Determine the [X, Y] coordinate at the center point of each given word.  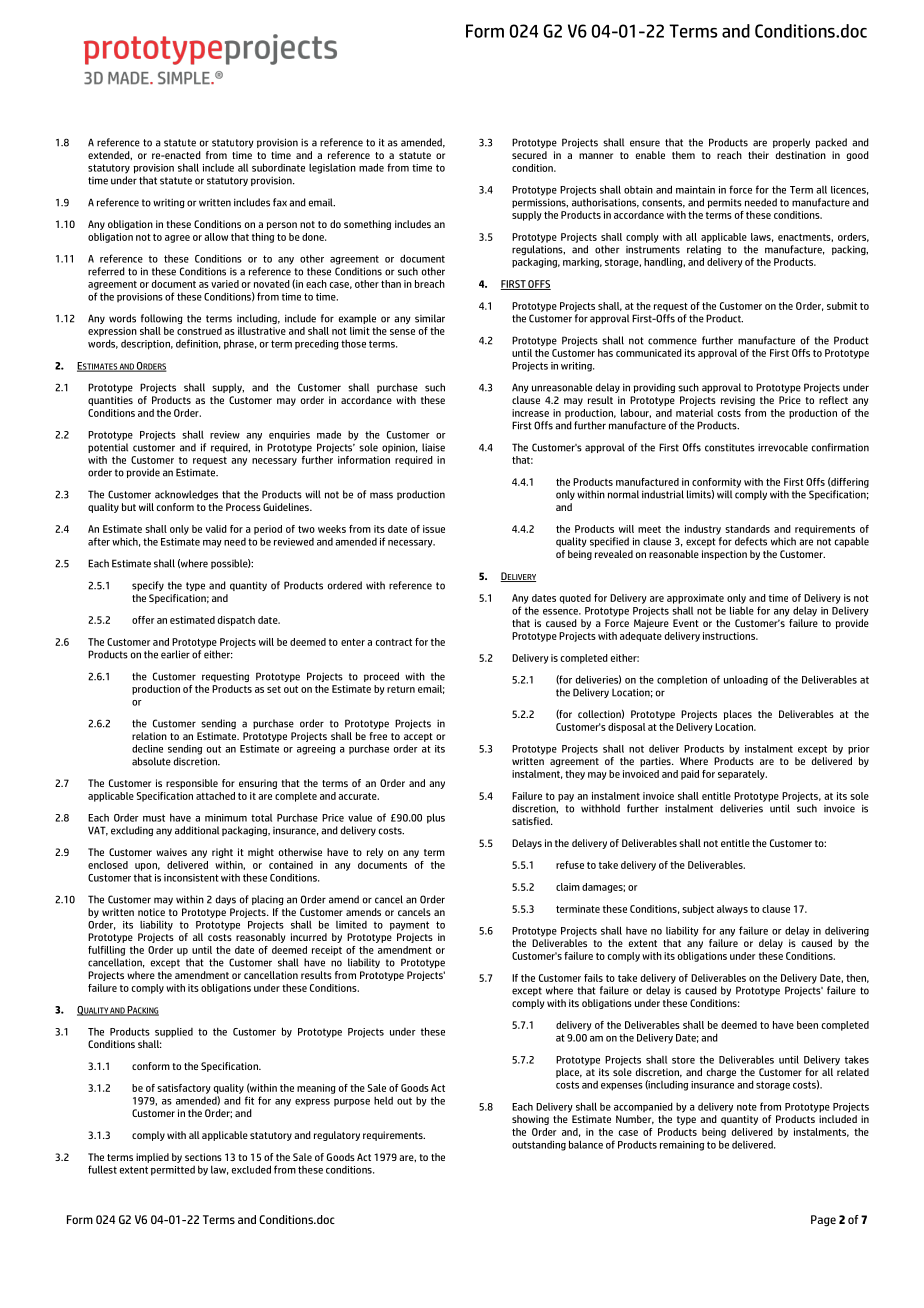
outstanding [539, 1146]
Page [823, 1221]
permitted [173, 1171]
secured [529, 155]
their [758, 155]
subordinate [278, 167]
